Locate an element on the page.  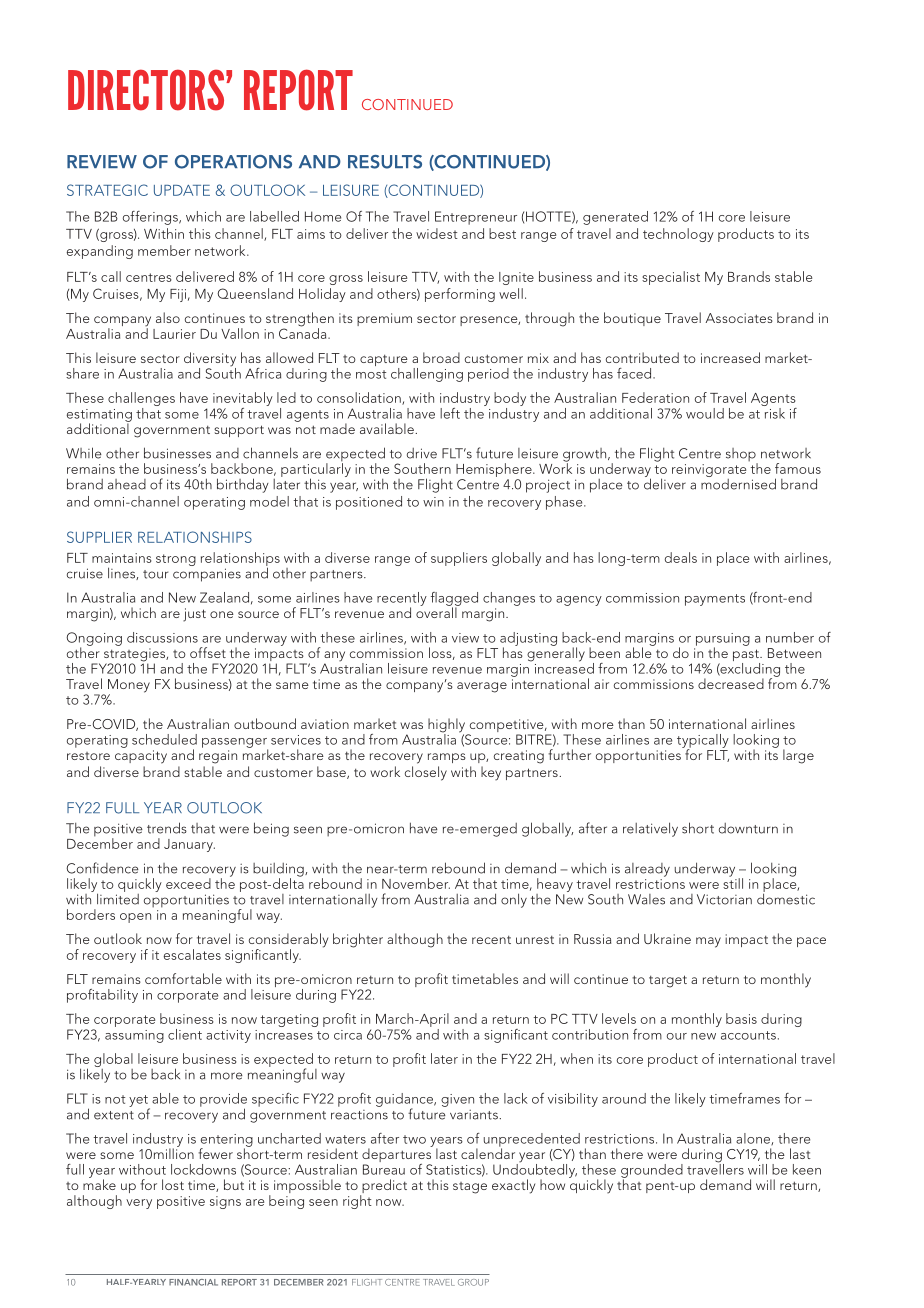
FINANCIAL is located at coordinates (193, 1282).
